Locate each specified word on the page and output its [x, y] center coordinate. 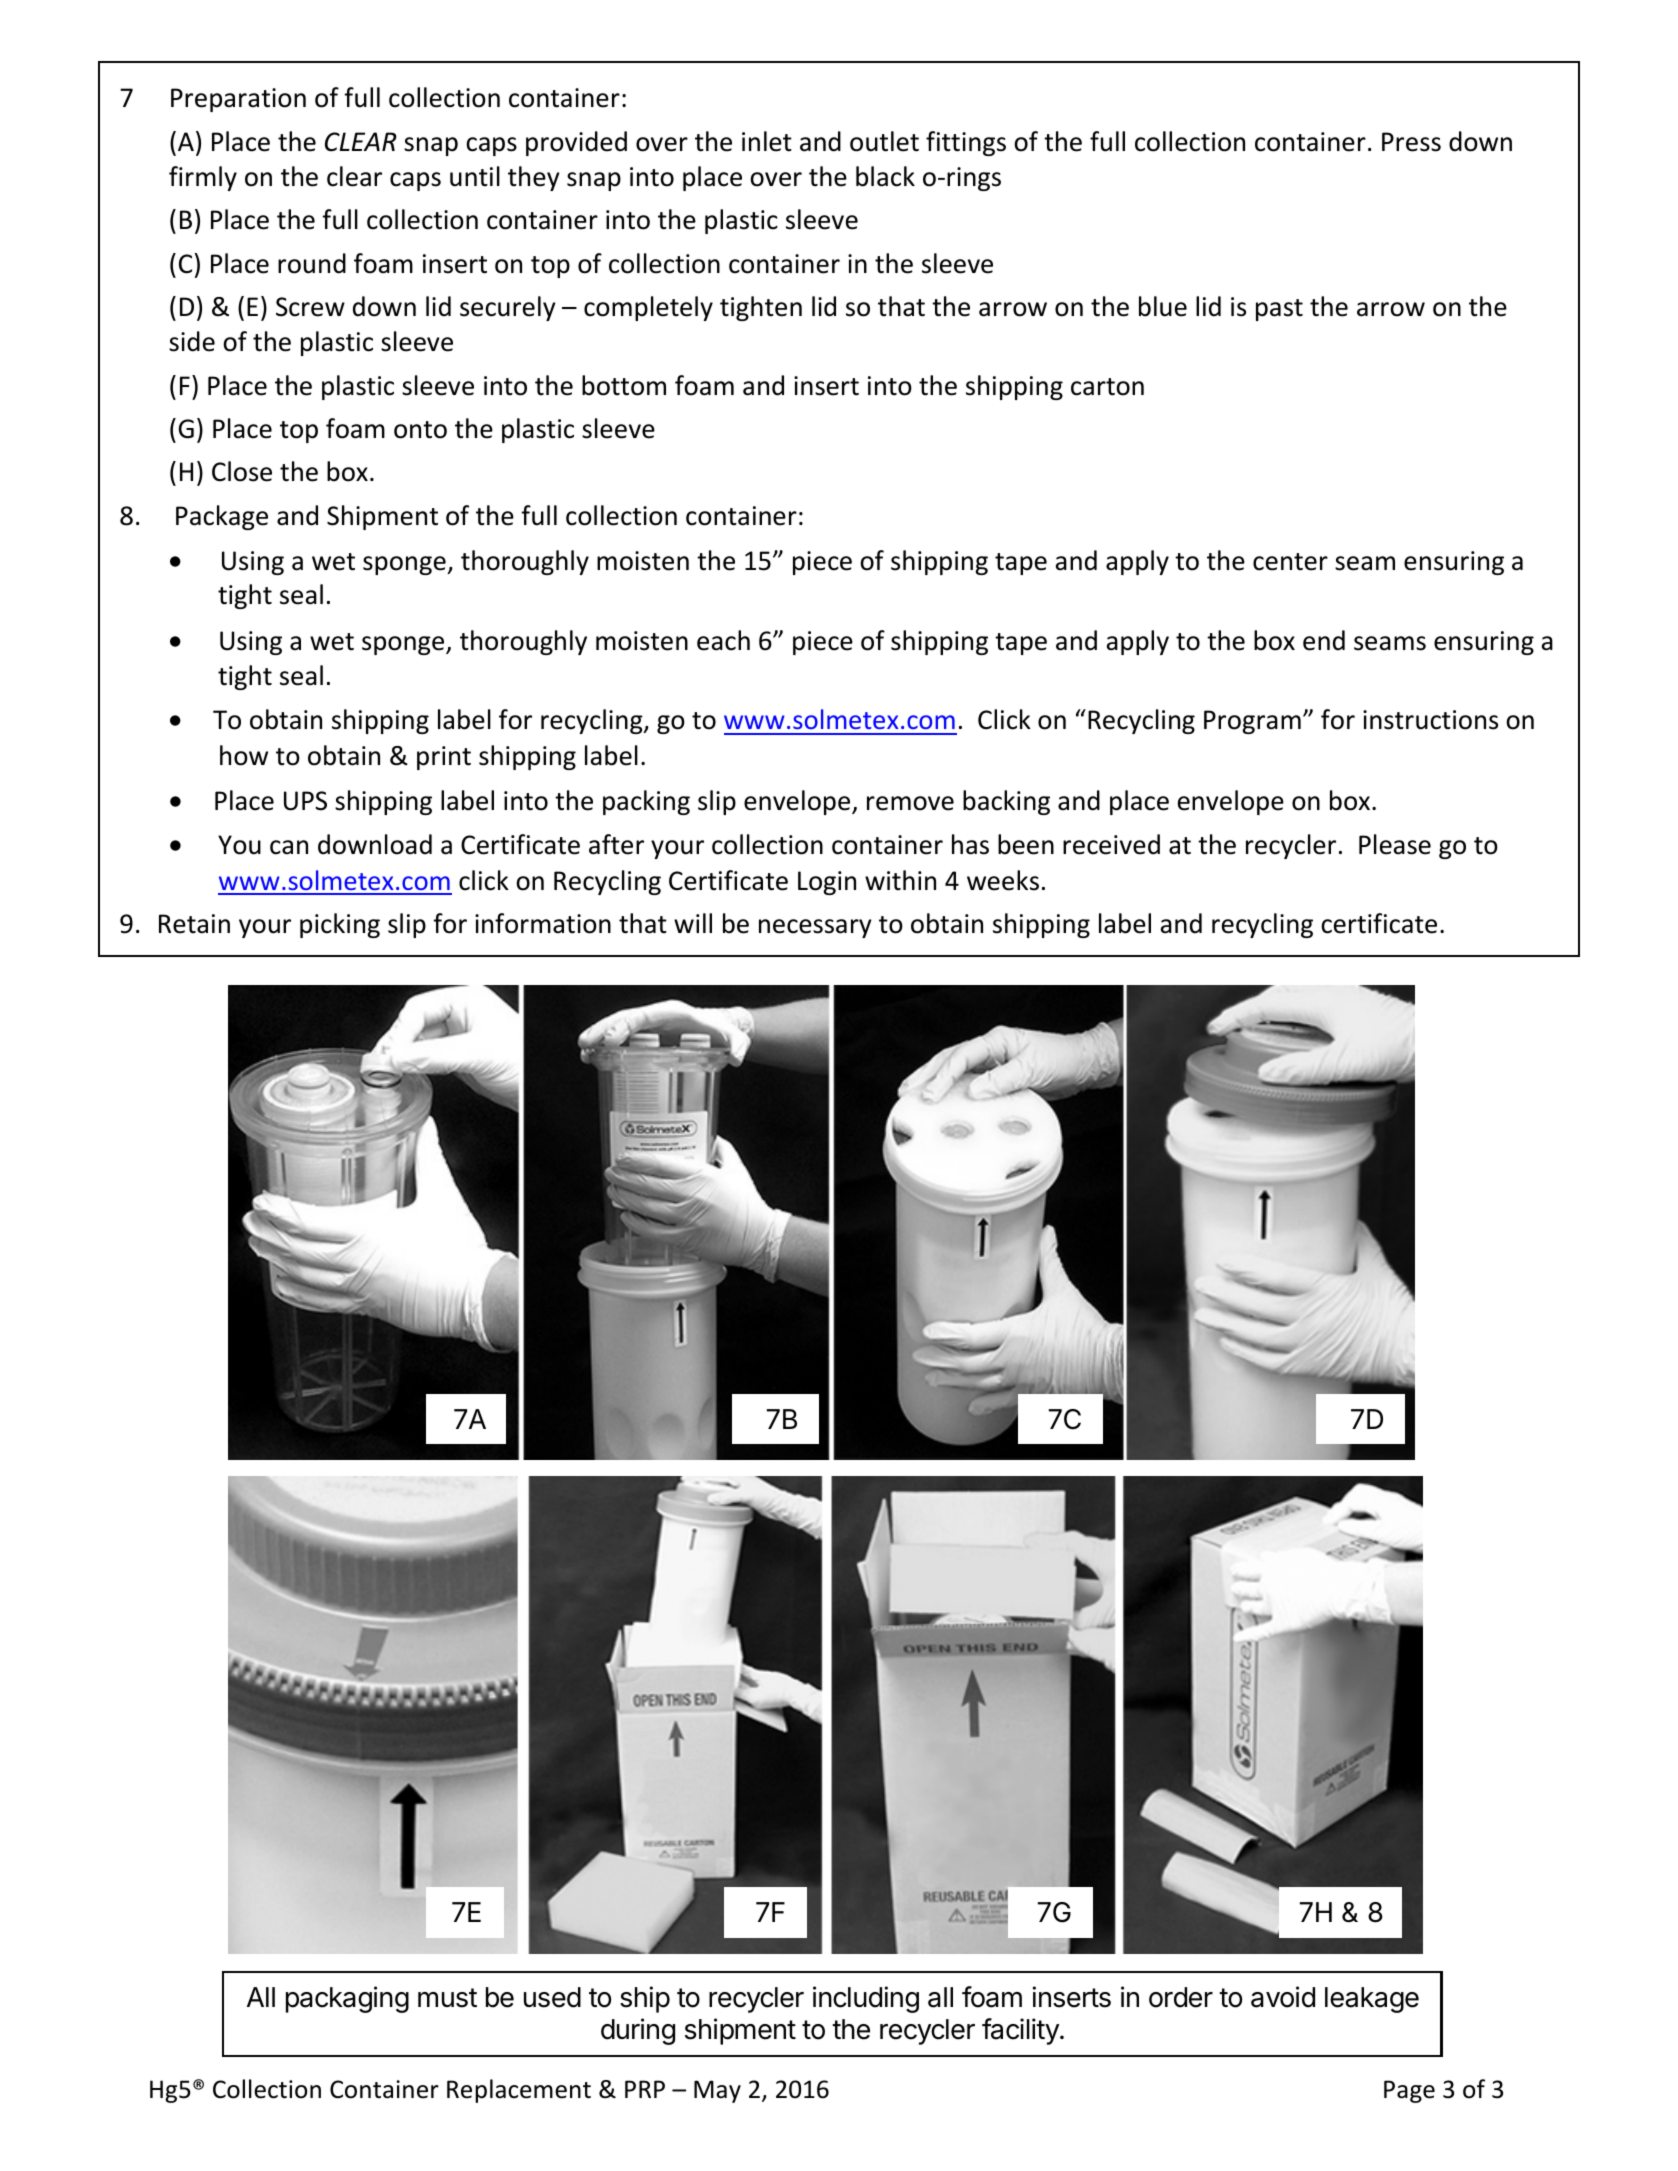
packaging [347, 1999]
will [693, 923]
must [447, 1998]
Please [1395, 844]
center [1290, 562]
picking [340, 925]
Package [222, 517]
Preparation [238, 100]
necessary [815, 928]
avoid [1283, 1997]
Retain [194, 924]
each [723, 640]
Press [1411, 142]
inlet [767, 141]
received [1111, 844]
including [866, 1999]
